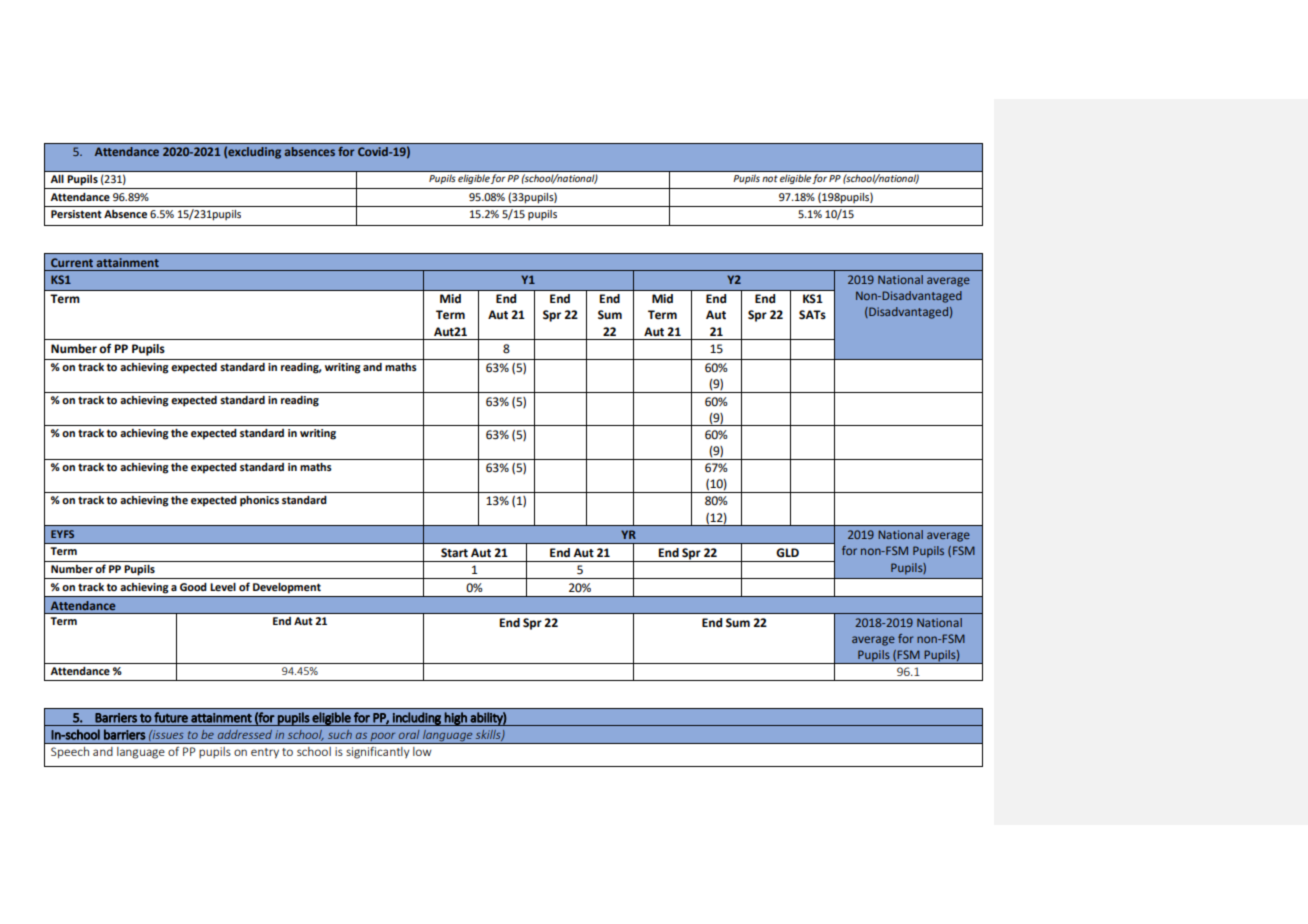  I want to click on Level, so click(223, 587).
